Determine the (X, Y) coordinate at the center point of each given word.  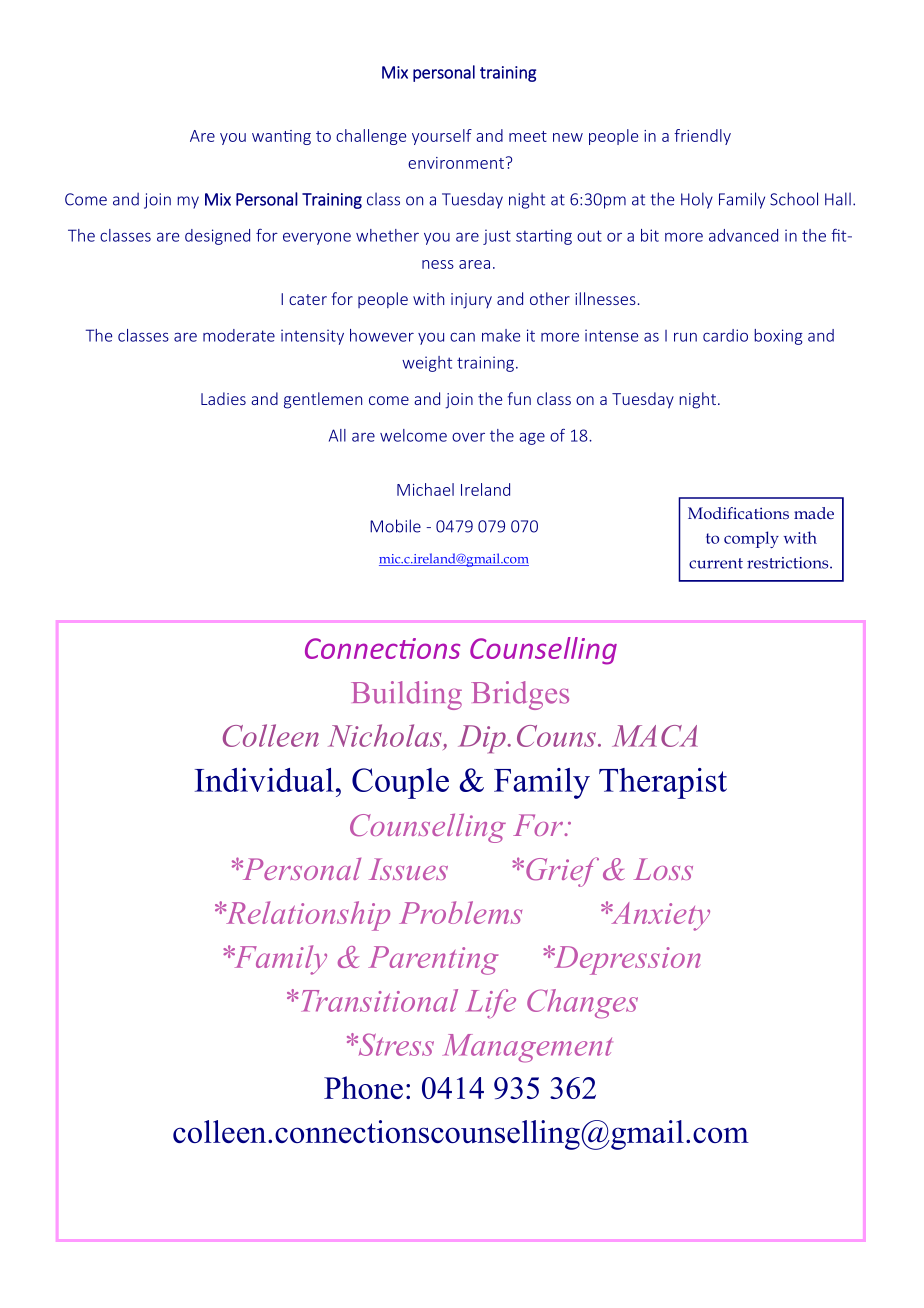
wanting (281, 137)
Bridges (520, 695)
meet (528, 136)
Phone (363, 1087)
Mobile (395, 526)
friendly (702, 137)
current (716, 563)
